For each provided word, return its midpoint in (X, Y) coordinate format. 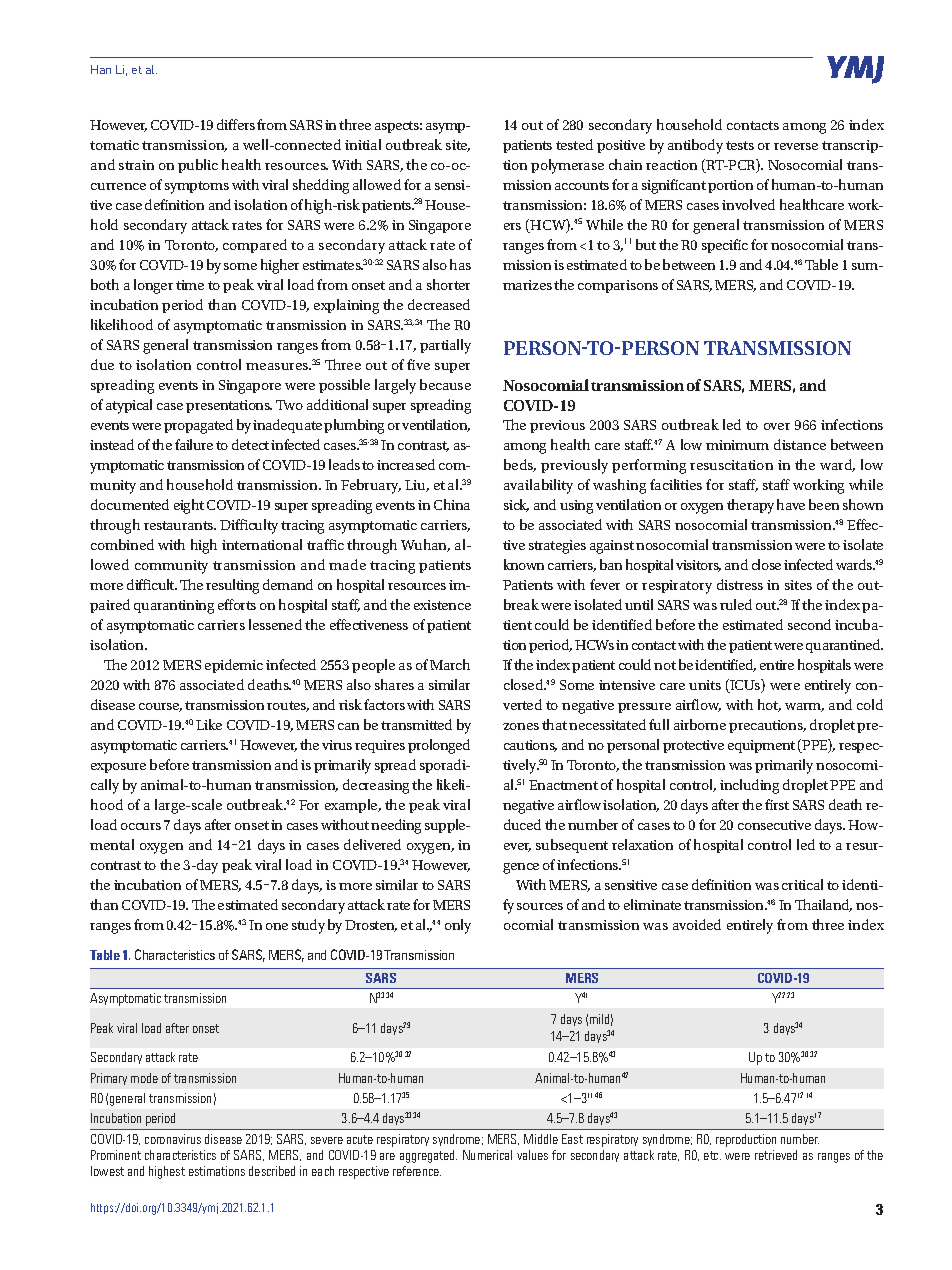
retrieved (776, 1155)
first (777, 804)
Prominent (116, 1155)
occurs (141, 826)
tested (574, 144)
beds (520, 465)
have (791, 504)
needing (396, 826)
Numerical (487, 1155)
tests (740, 145)
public (198, 166)
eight (189, 506)
